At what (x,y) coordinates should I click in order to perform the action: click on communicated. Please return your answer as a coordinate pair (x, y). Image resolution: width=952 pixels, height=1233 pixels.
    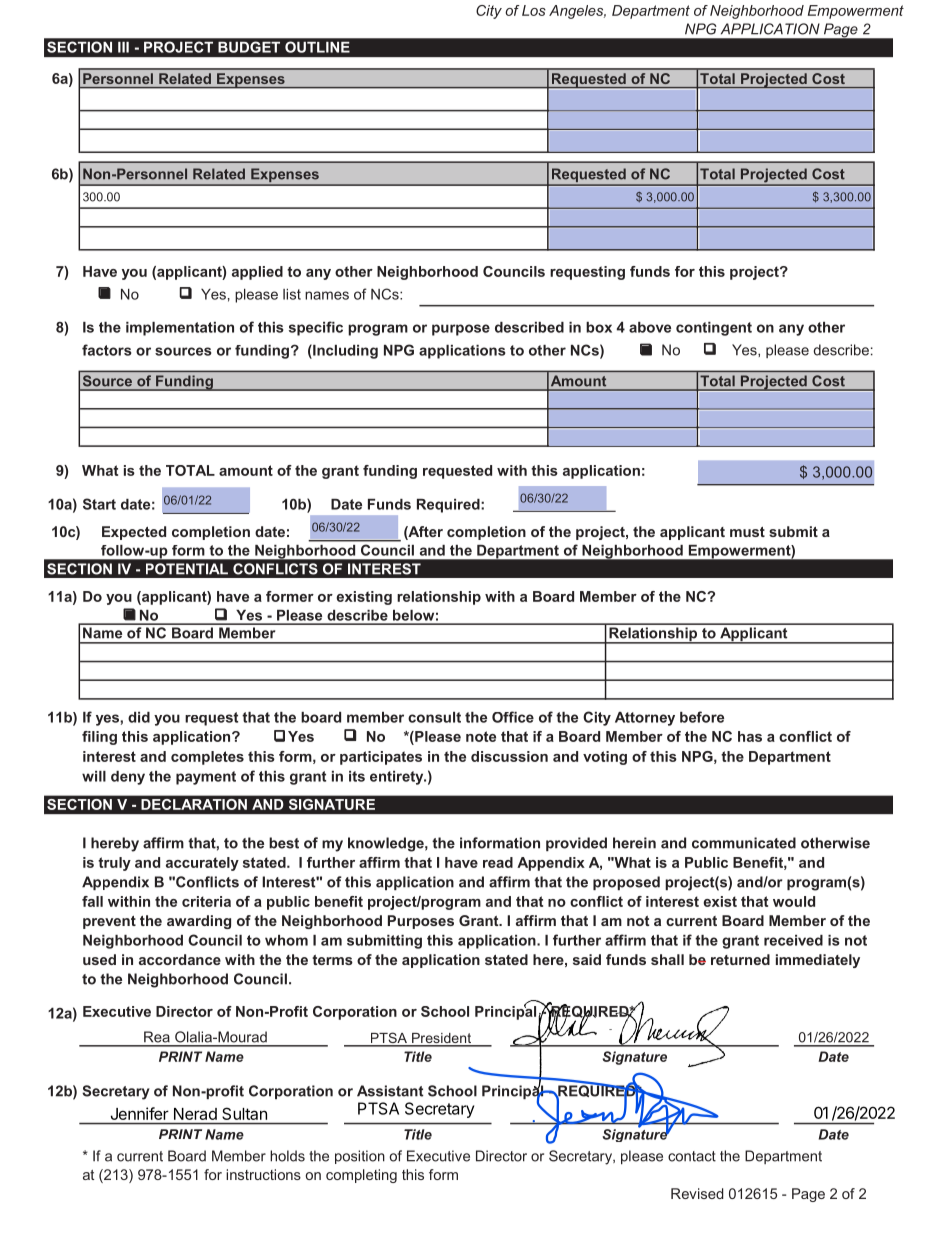
    Looking at the image, I should click on (744, 843).
